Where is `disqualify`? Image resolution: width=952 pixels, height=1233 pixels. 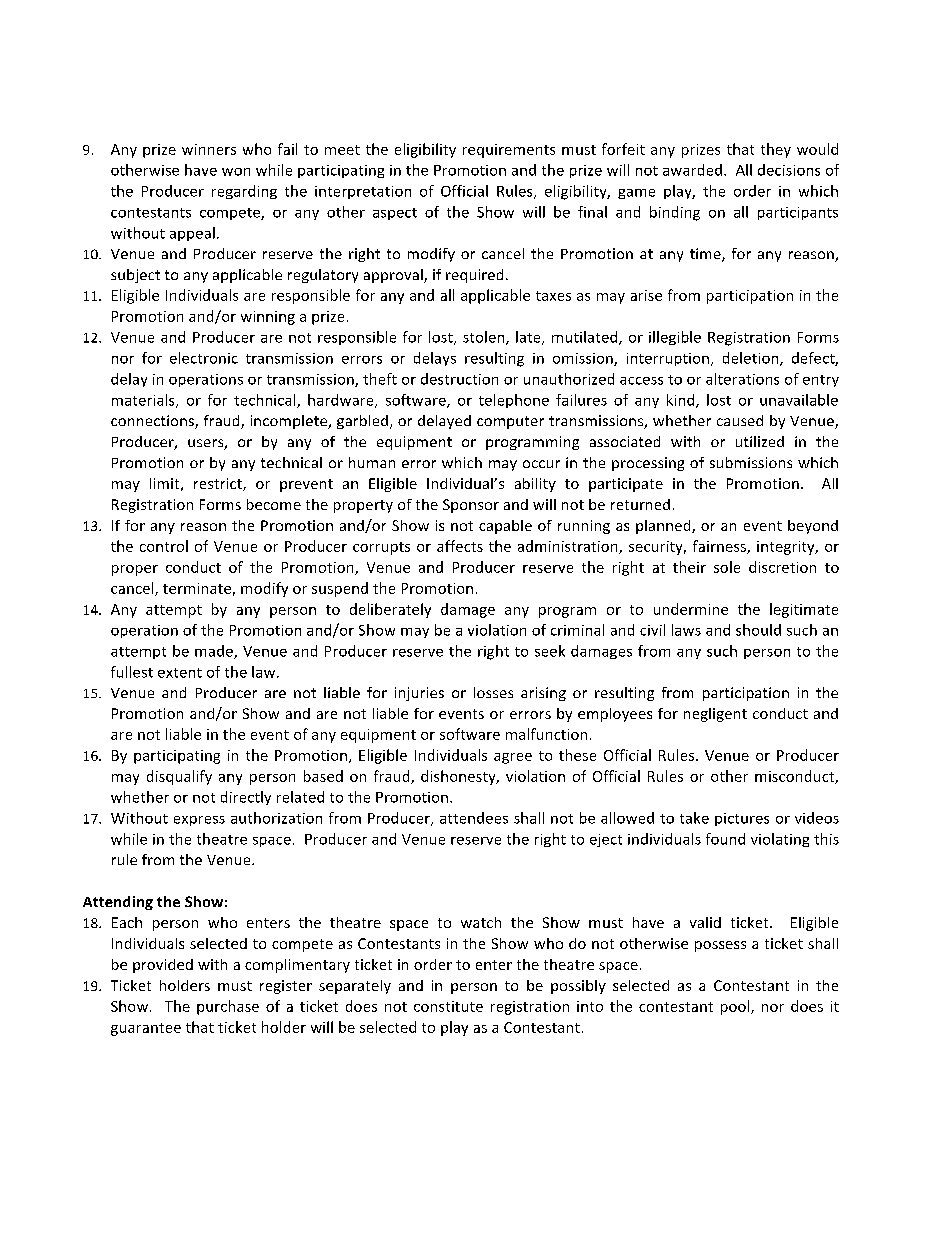
disqualify is located at coordinates (179, 777).
